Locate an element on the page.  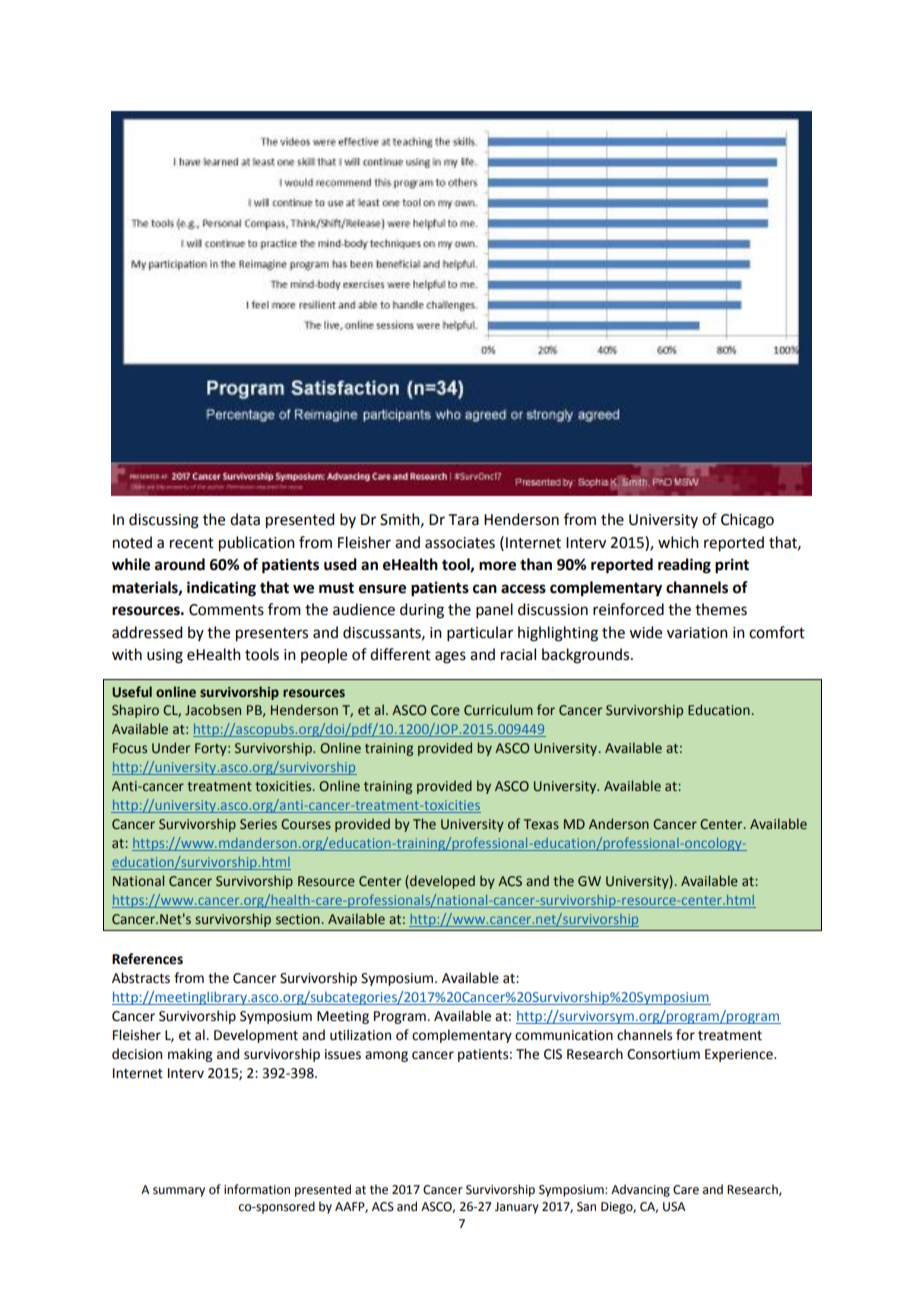
associates is located at coordinates (460, 543).
